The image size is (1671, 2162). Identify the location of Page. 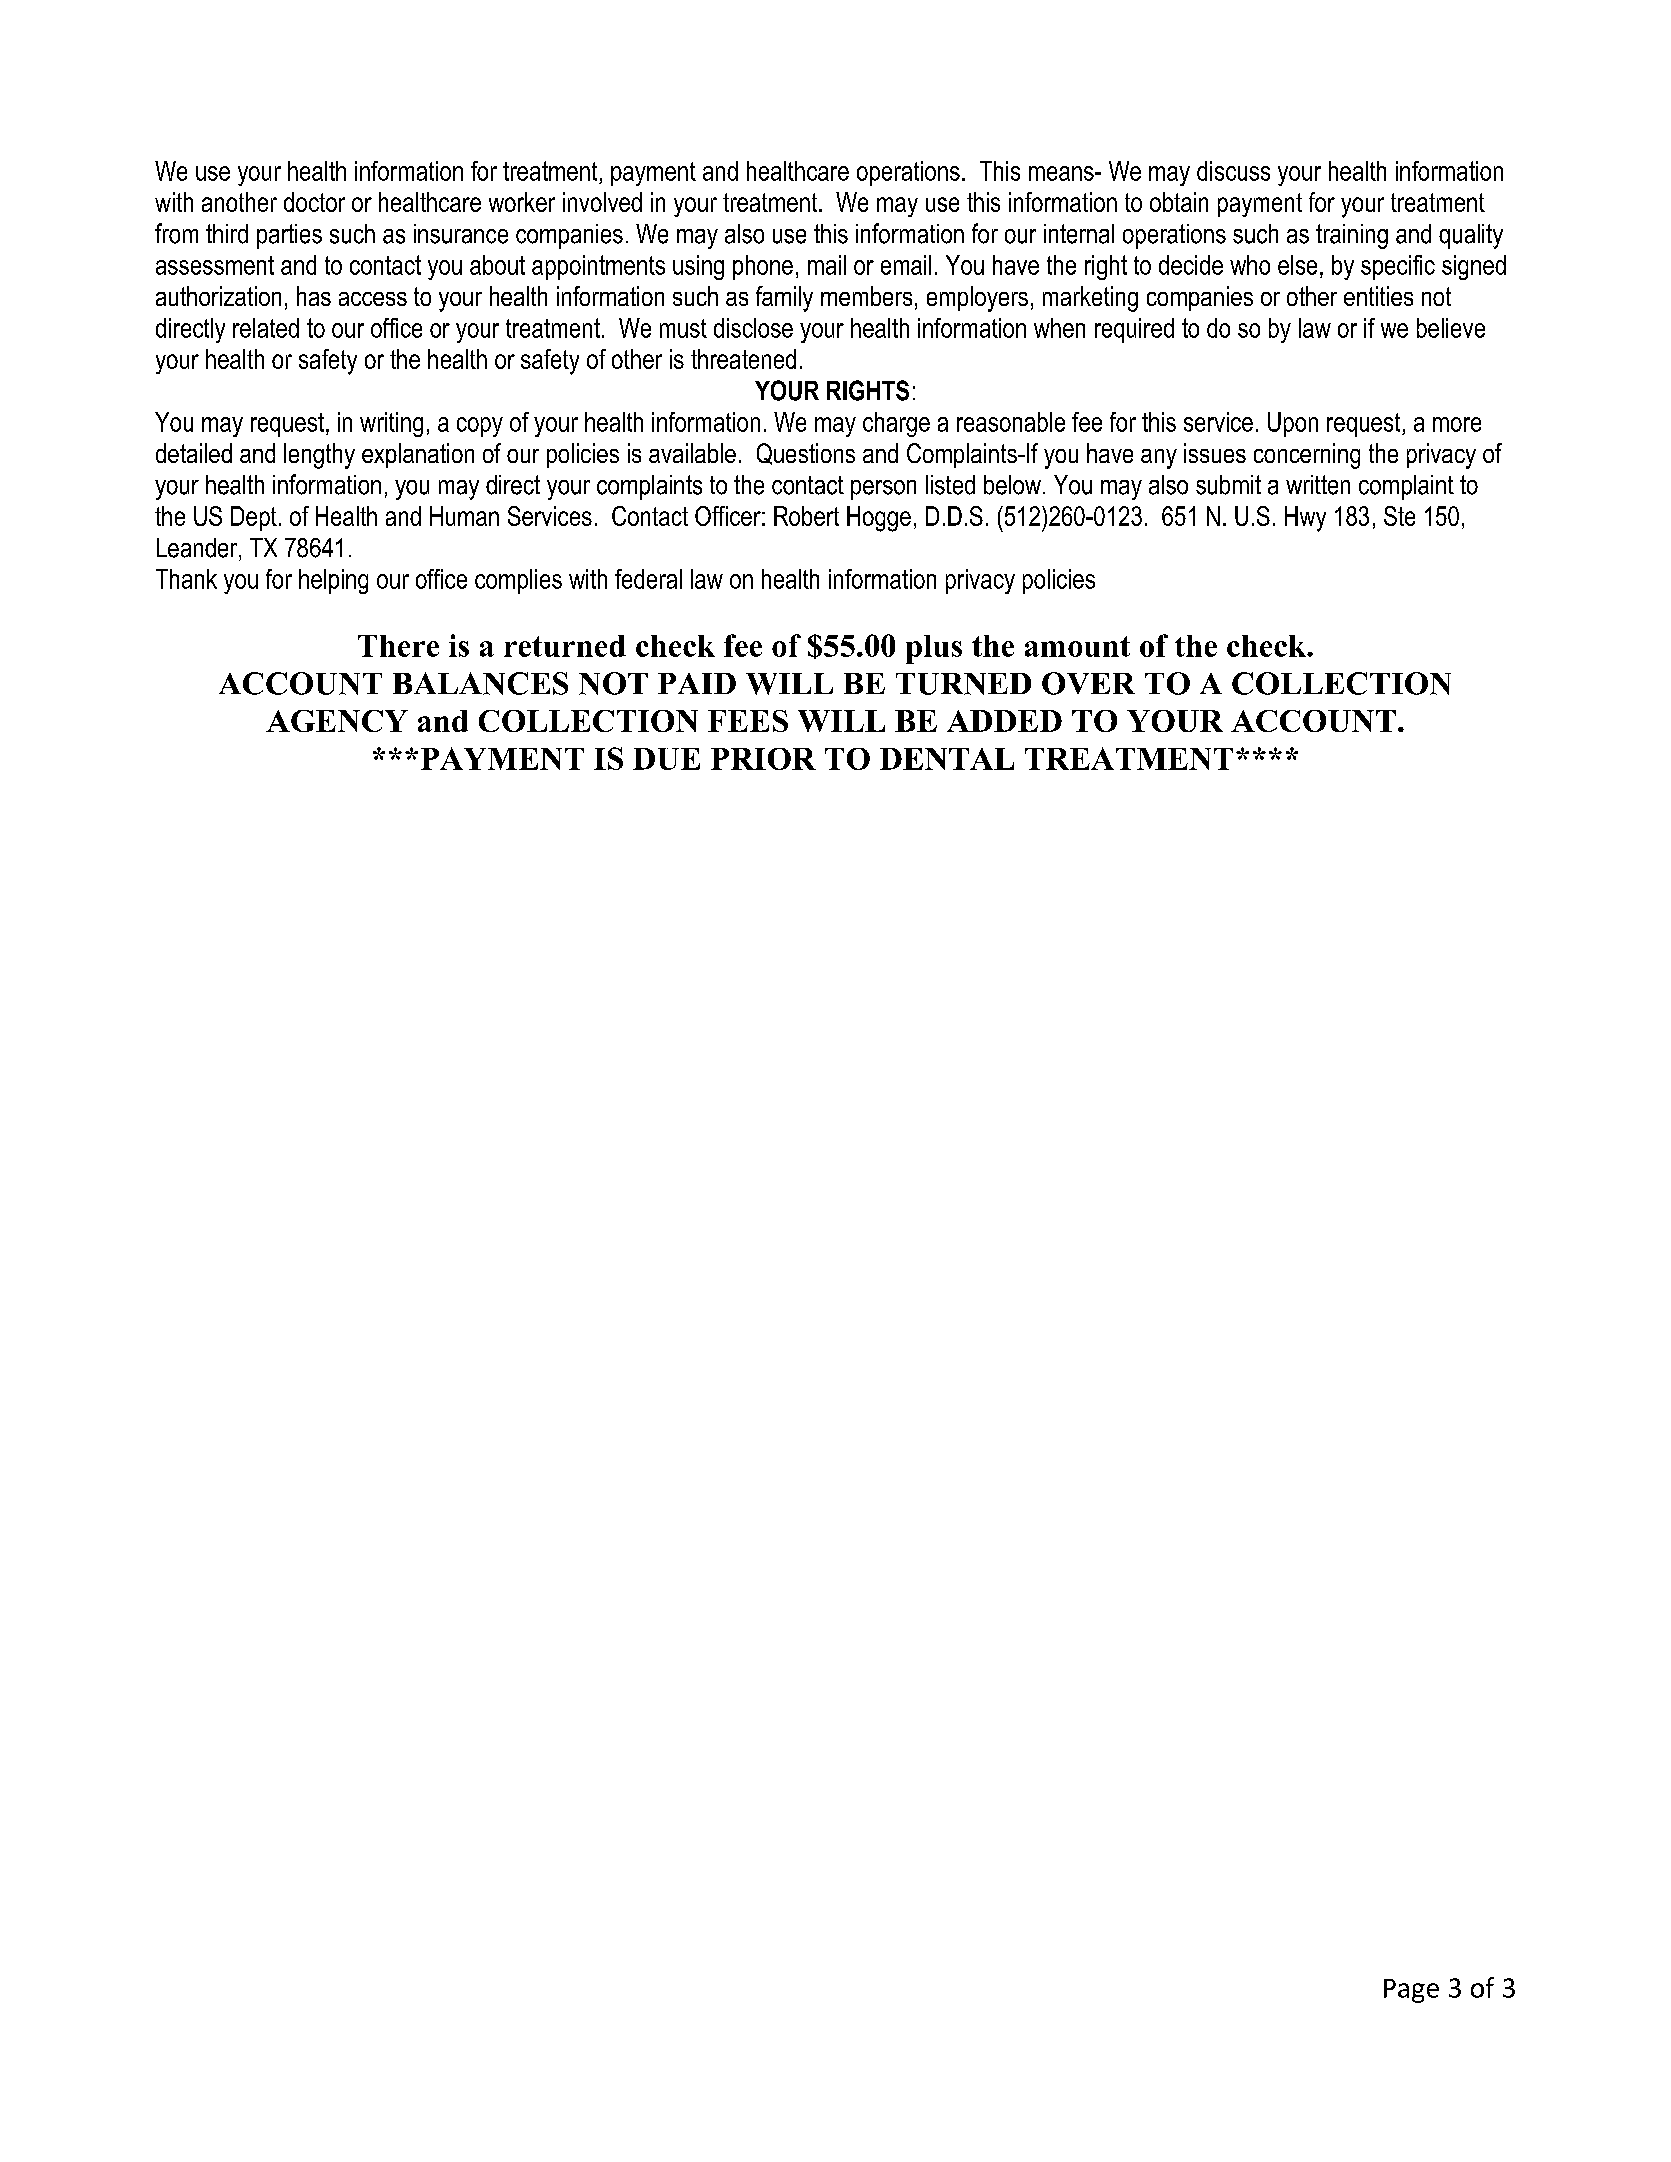
(1411, 1991).
